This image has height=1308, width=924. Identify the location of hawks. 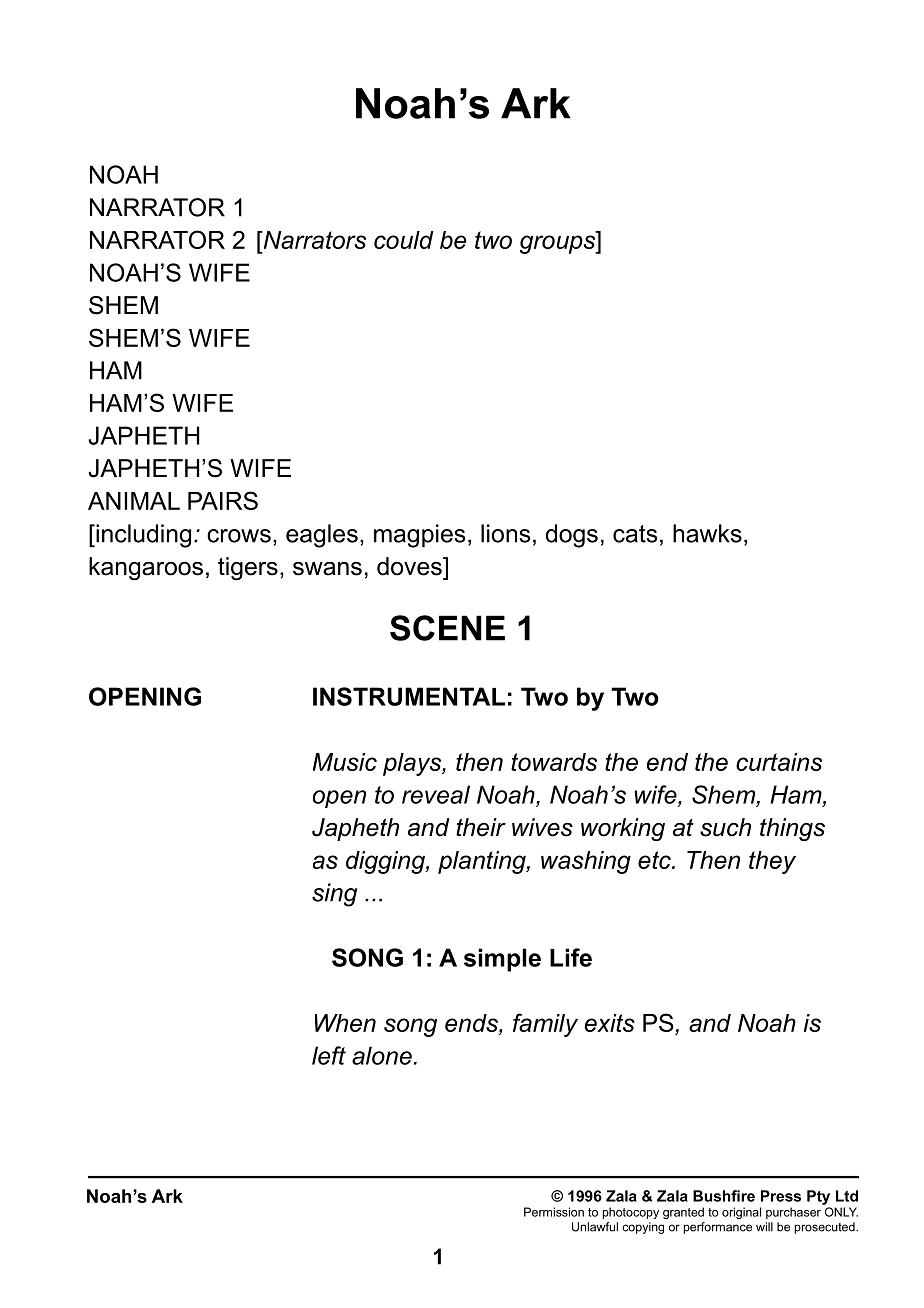
(707, 533).
